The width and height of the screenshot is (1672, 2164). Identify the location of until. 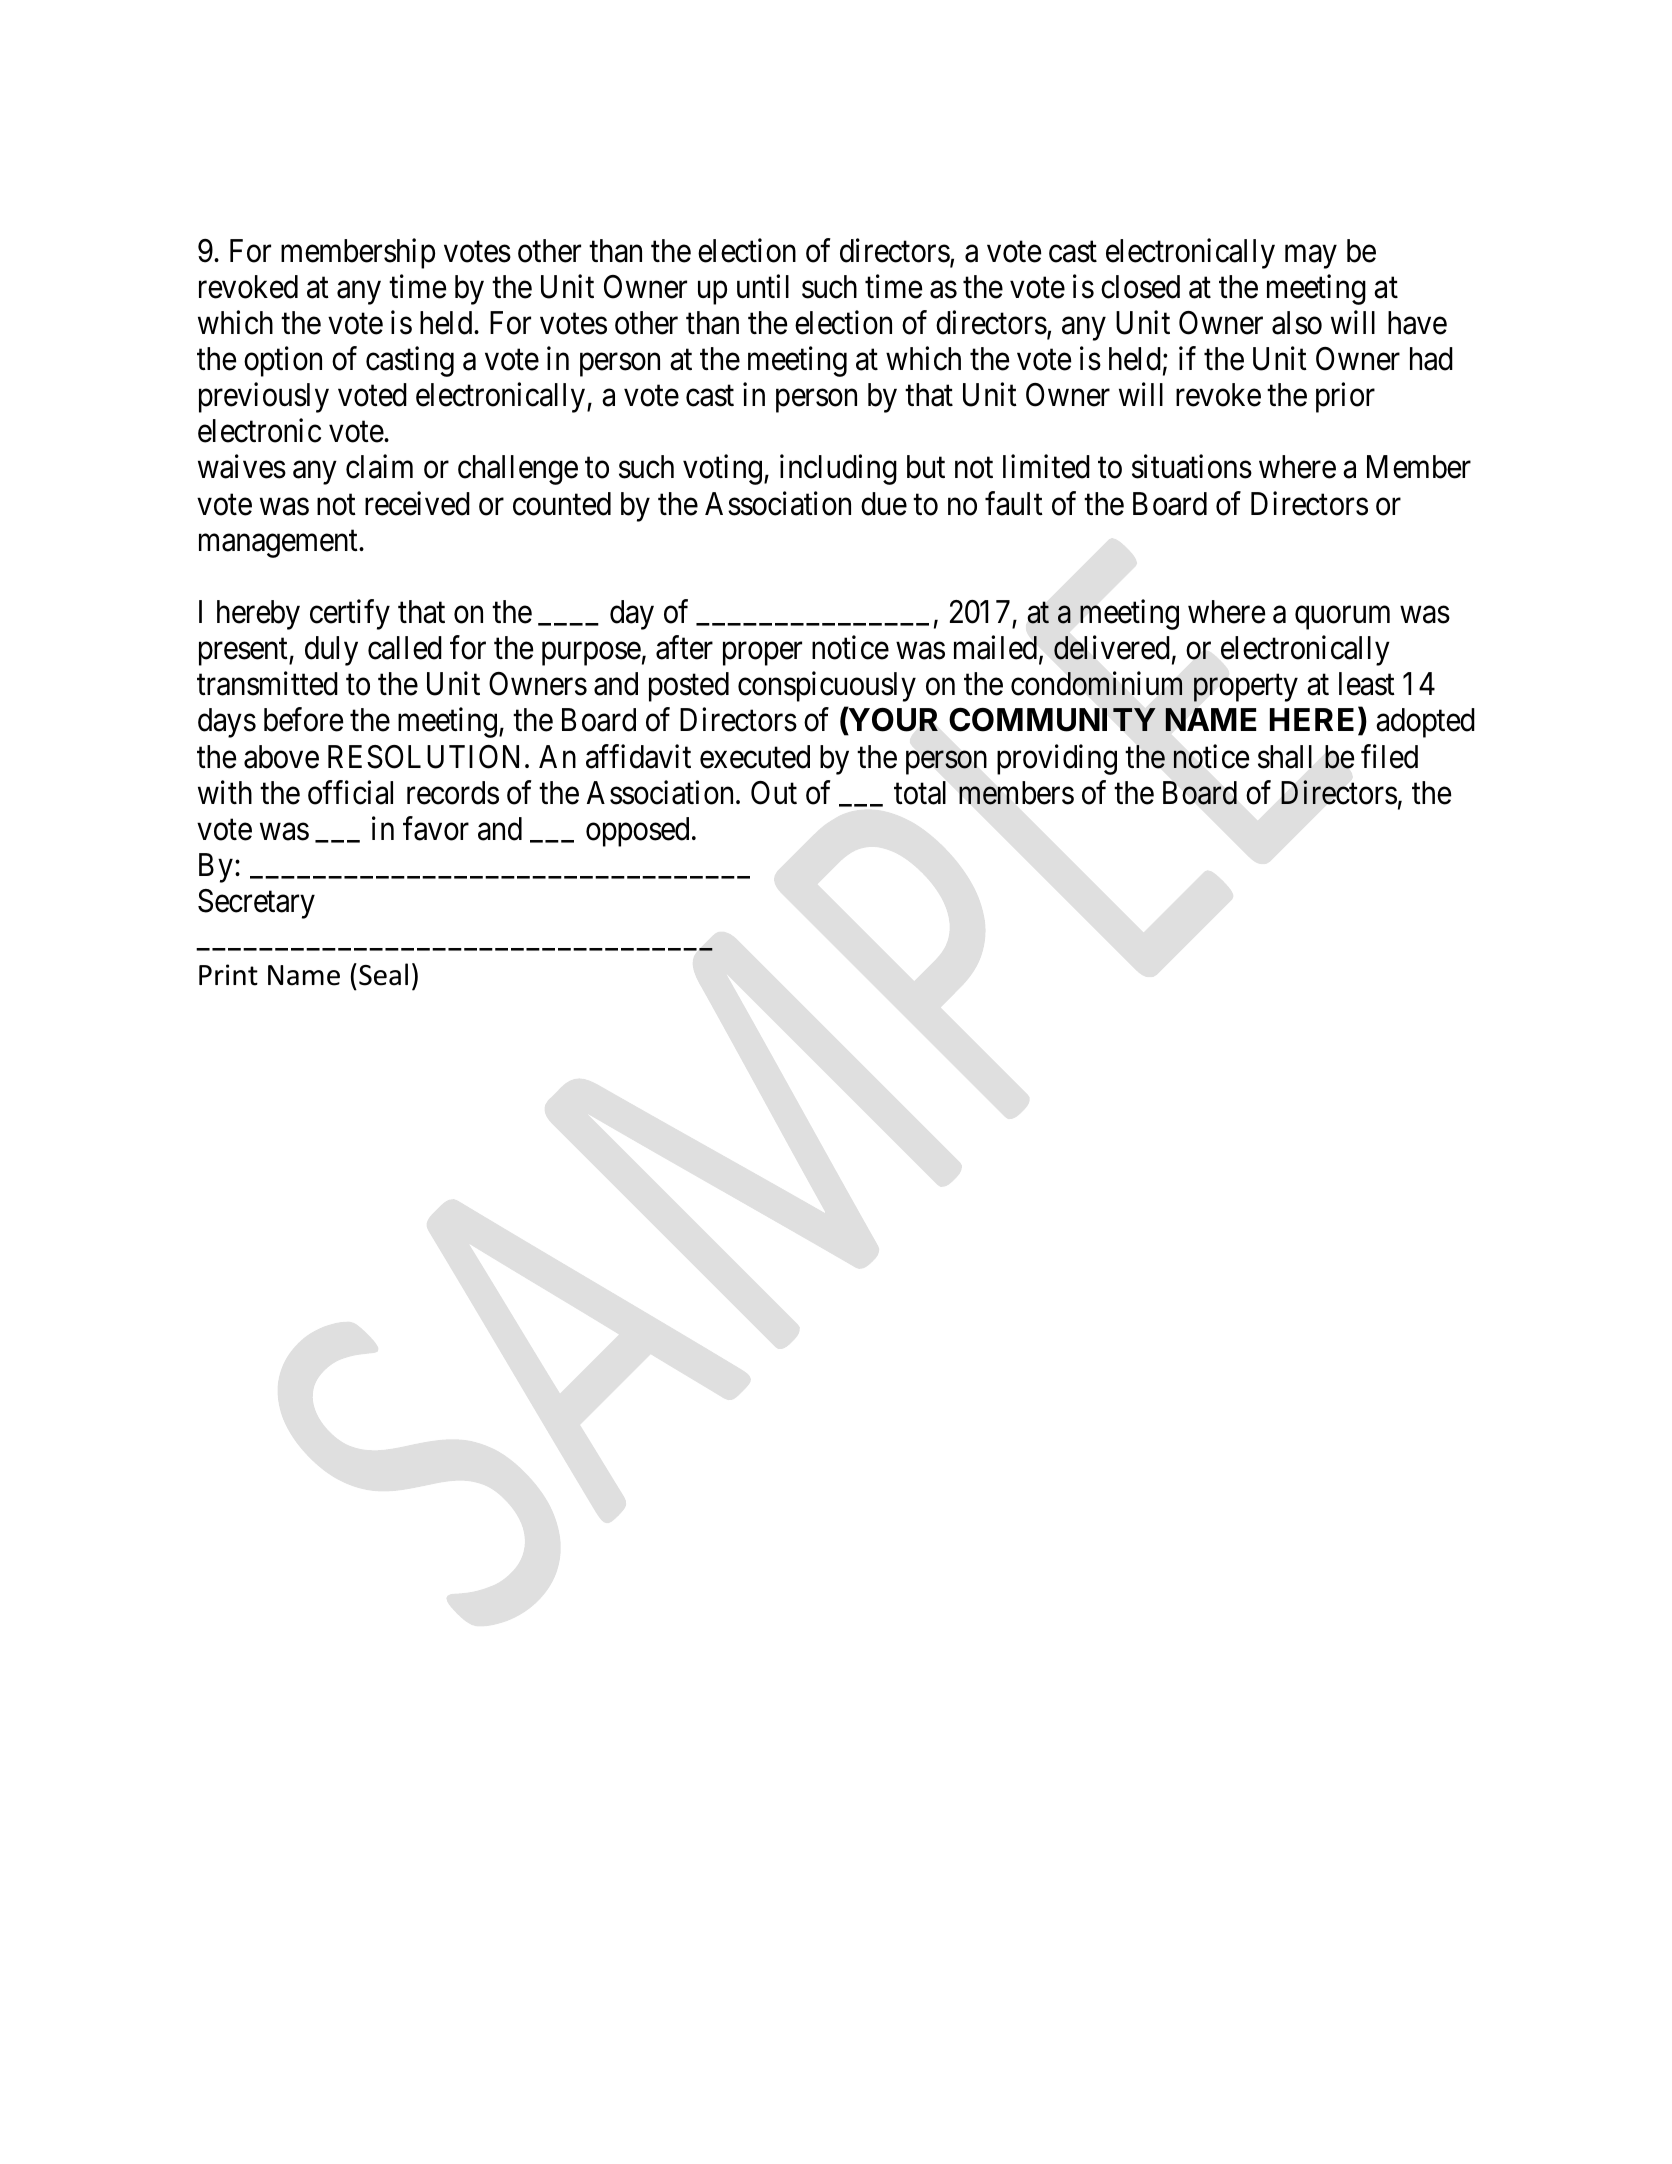
(763, 286).
